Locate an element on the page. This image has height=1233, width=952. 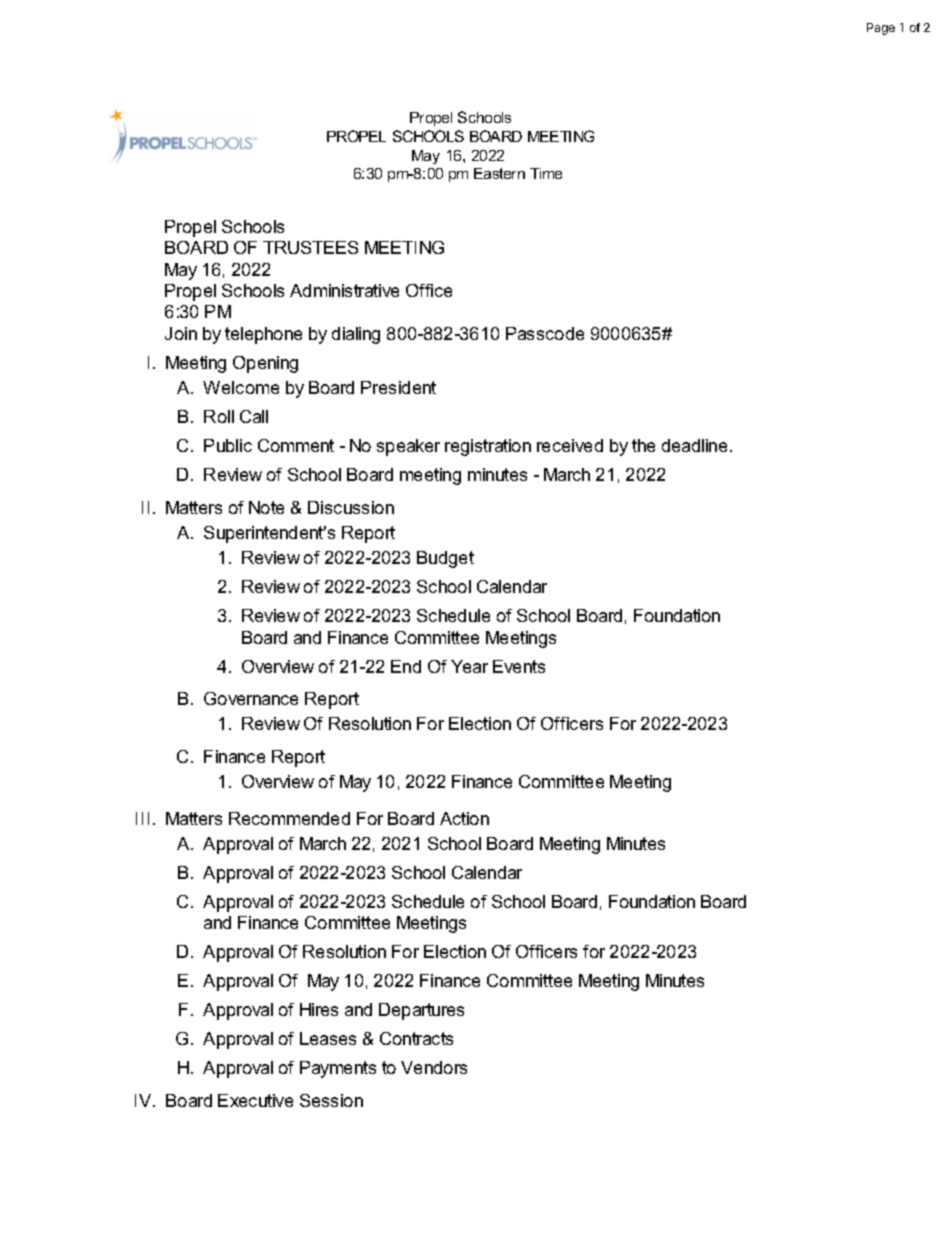
Events is located at coordinates (519, 666).
